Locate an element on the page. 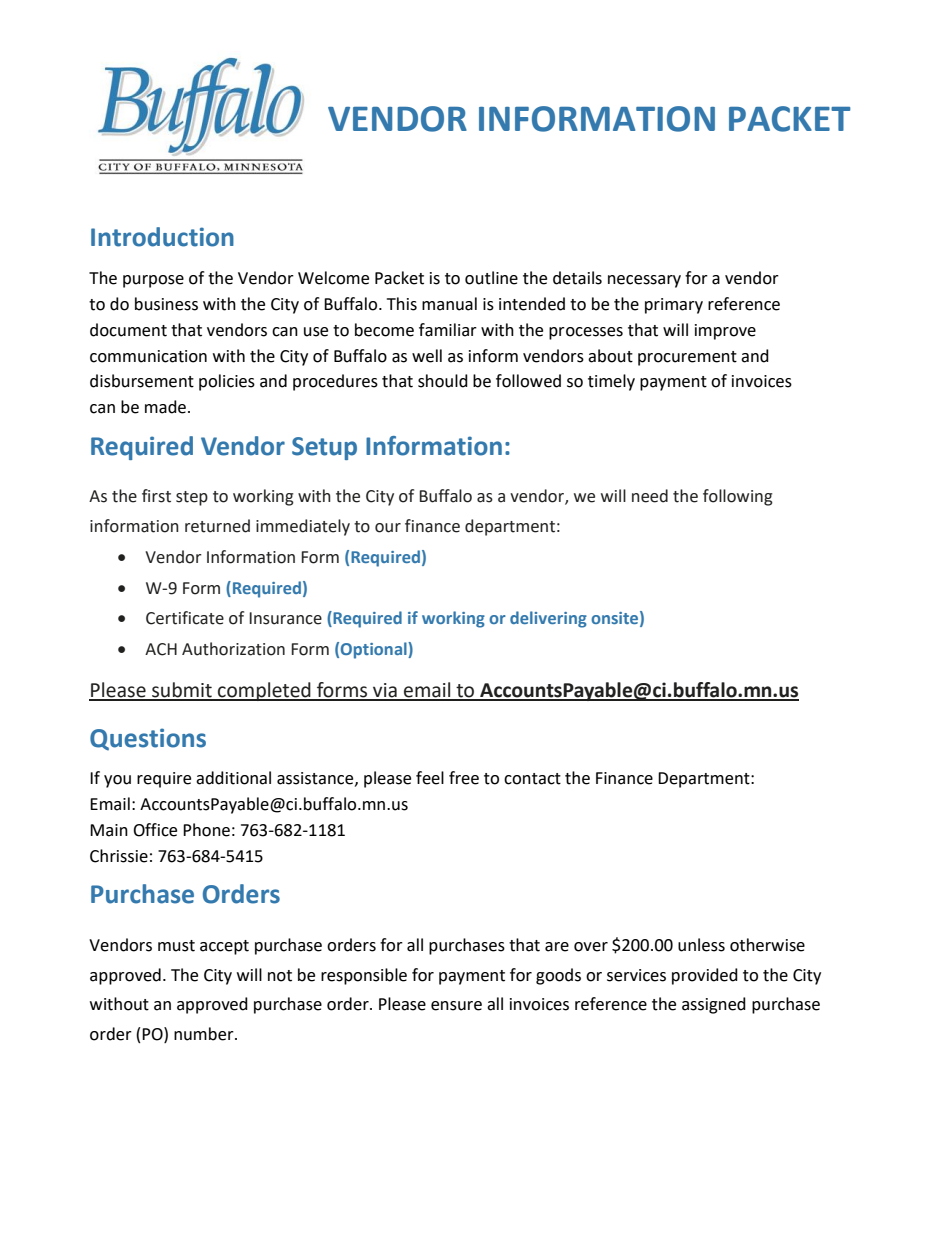 The height and width of the image is (1233, 952). necessary is located at coordinates (644, 281).
